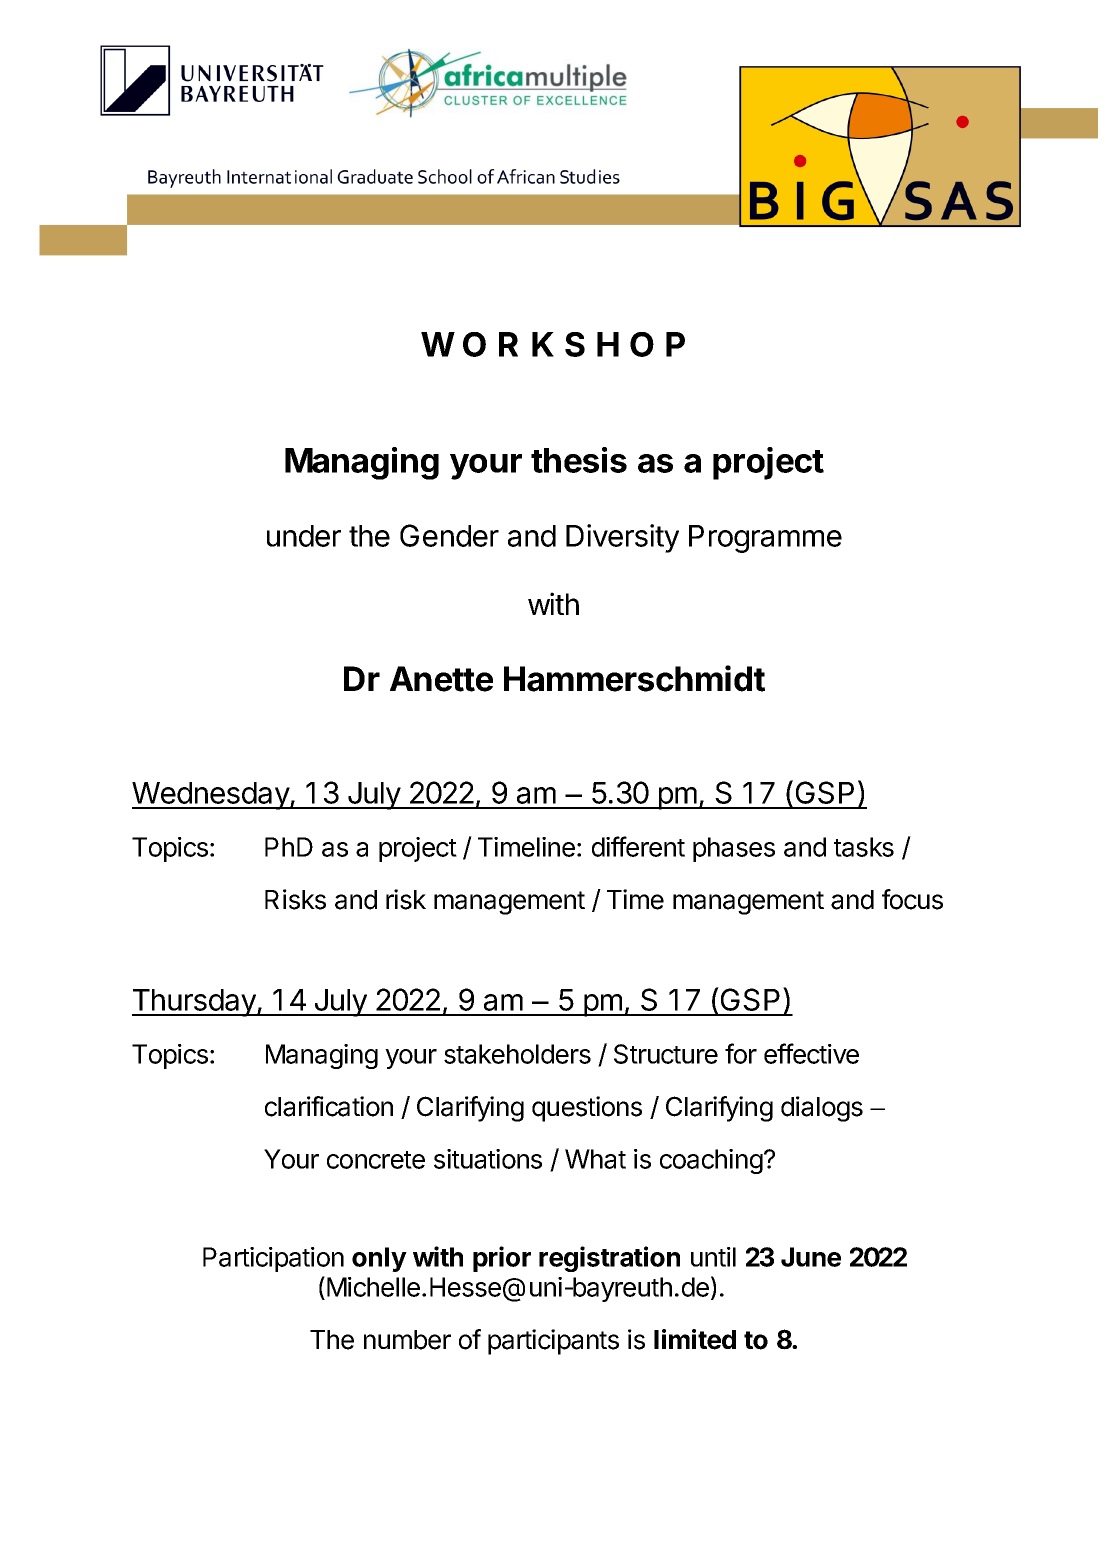  Describe the element at coordinates (622, 538) in the screenshot. I see `Diversity` at that location.
